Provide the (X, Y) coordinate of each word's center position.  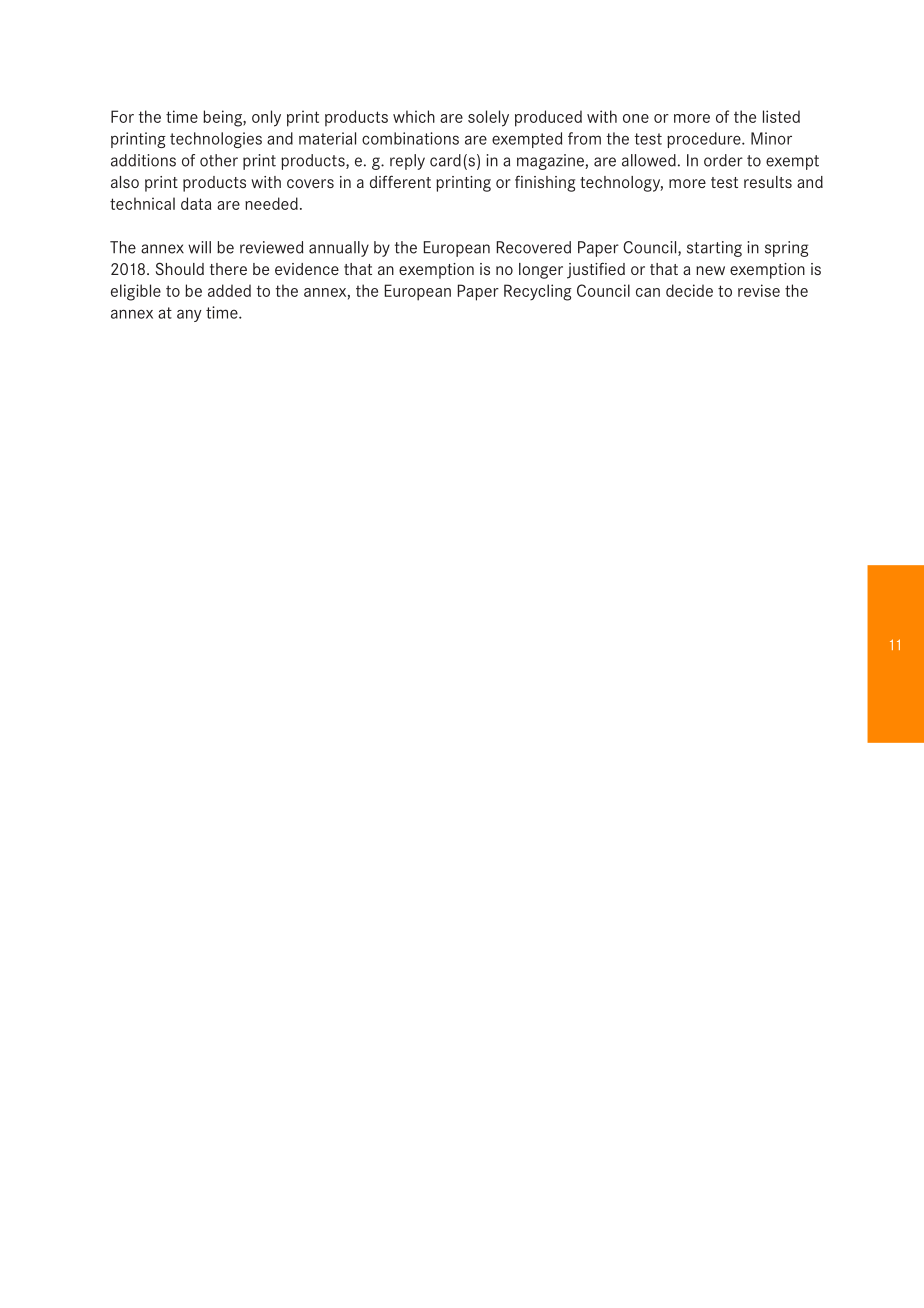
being (223, 118)
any (189, 315)
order (723, 160)
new (710, 270)
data (196, 203)
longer (541, 271)
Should (180, 268)
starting (714, 249)
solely (488, 118)
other (219, 160)
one (636, 118)
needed (271, 203)
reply (407, 162)
